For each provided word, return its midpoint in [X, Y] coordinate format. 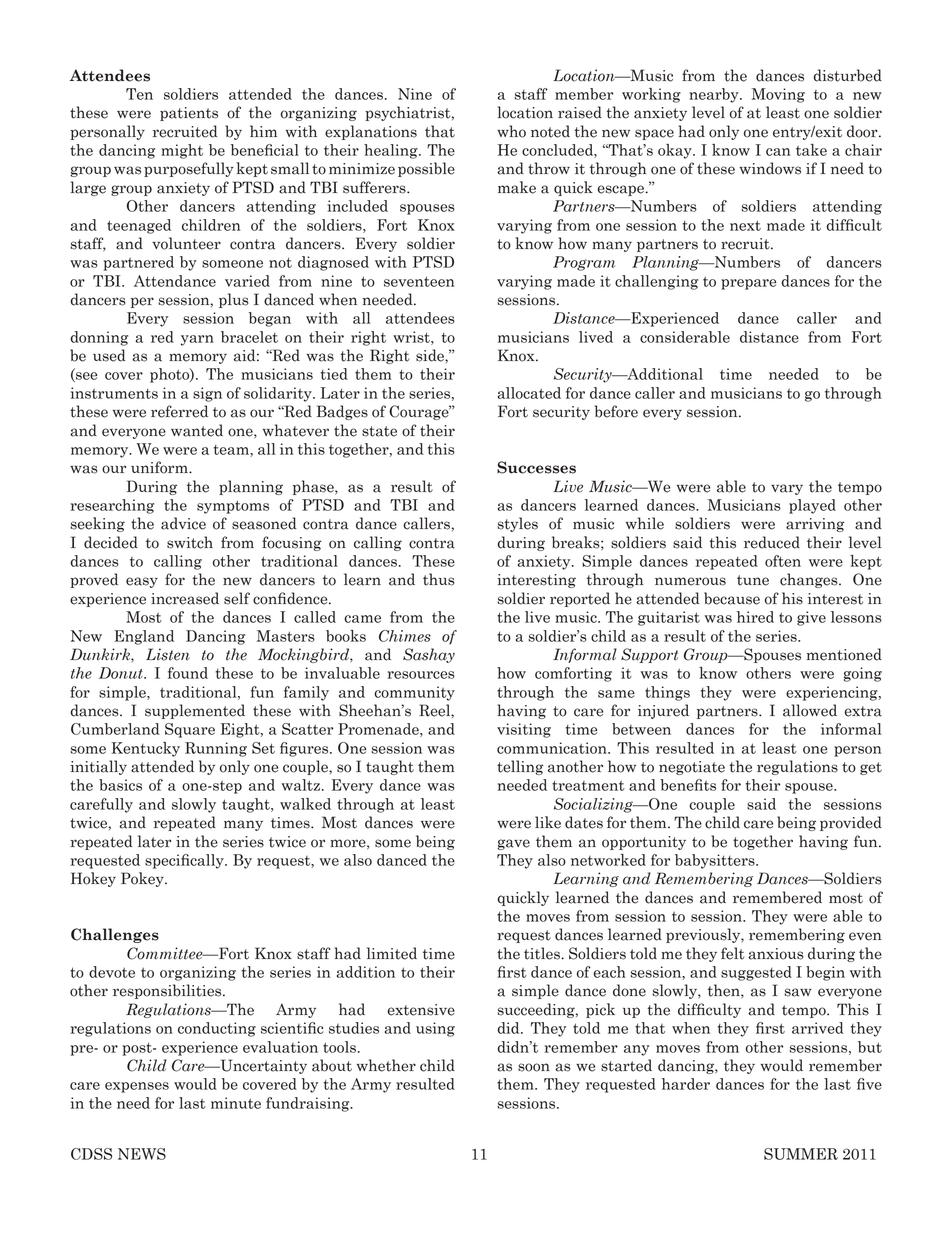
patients [189, 114]
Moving [778, 95]
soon [534, 1067]
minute [236, 1103]
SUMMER [801, 1154]
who [511, 131]
